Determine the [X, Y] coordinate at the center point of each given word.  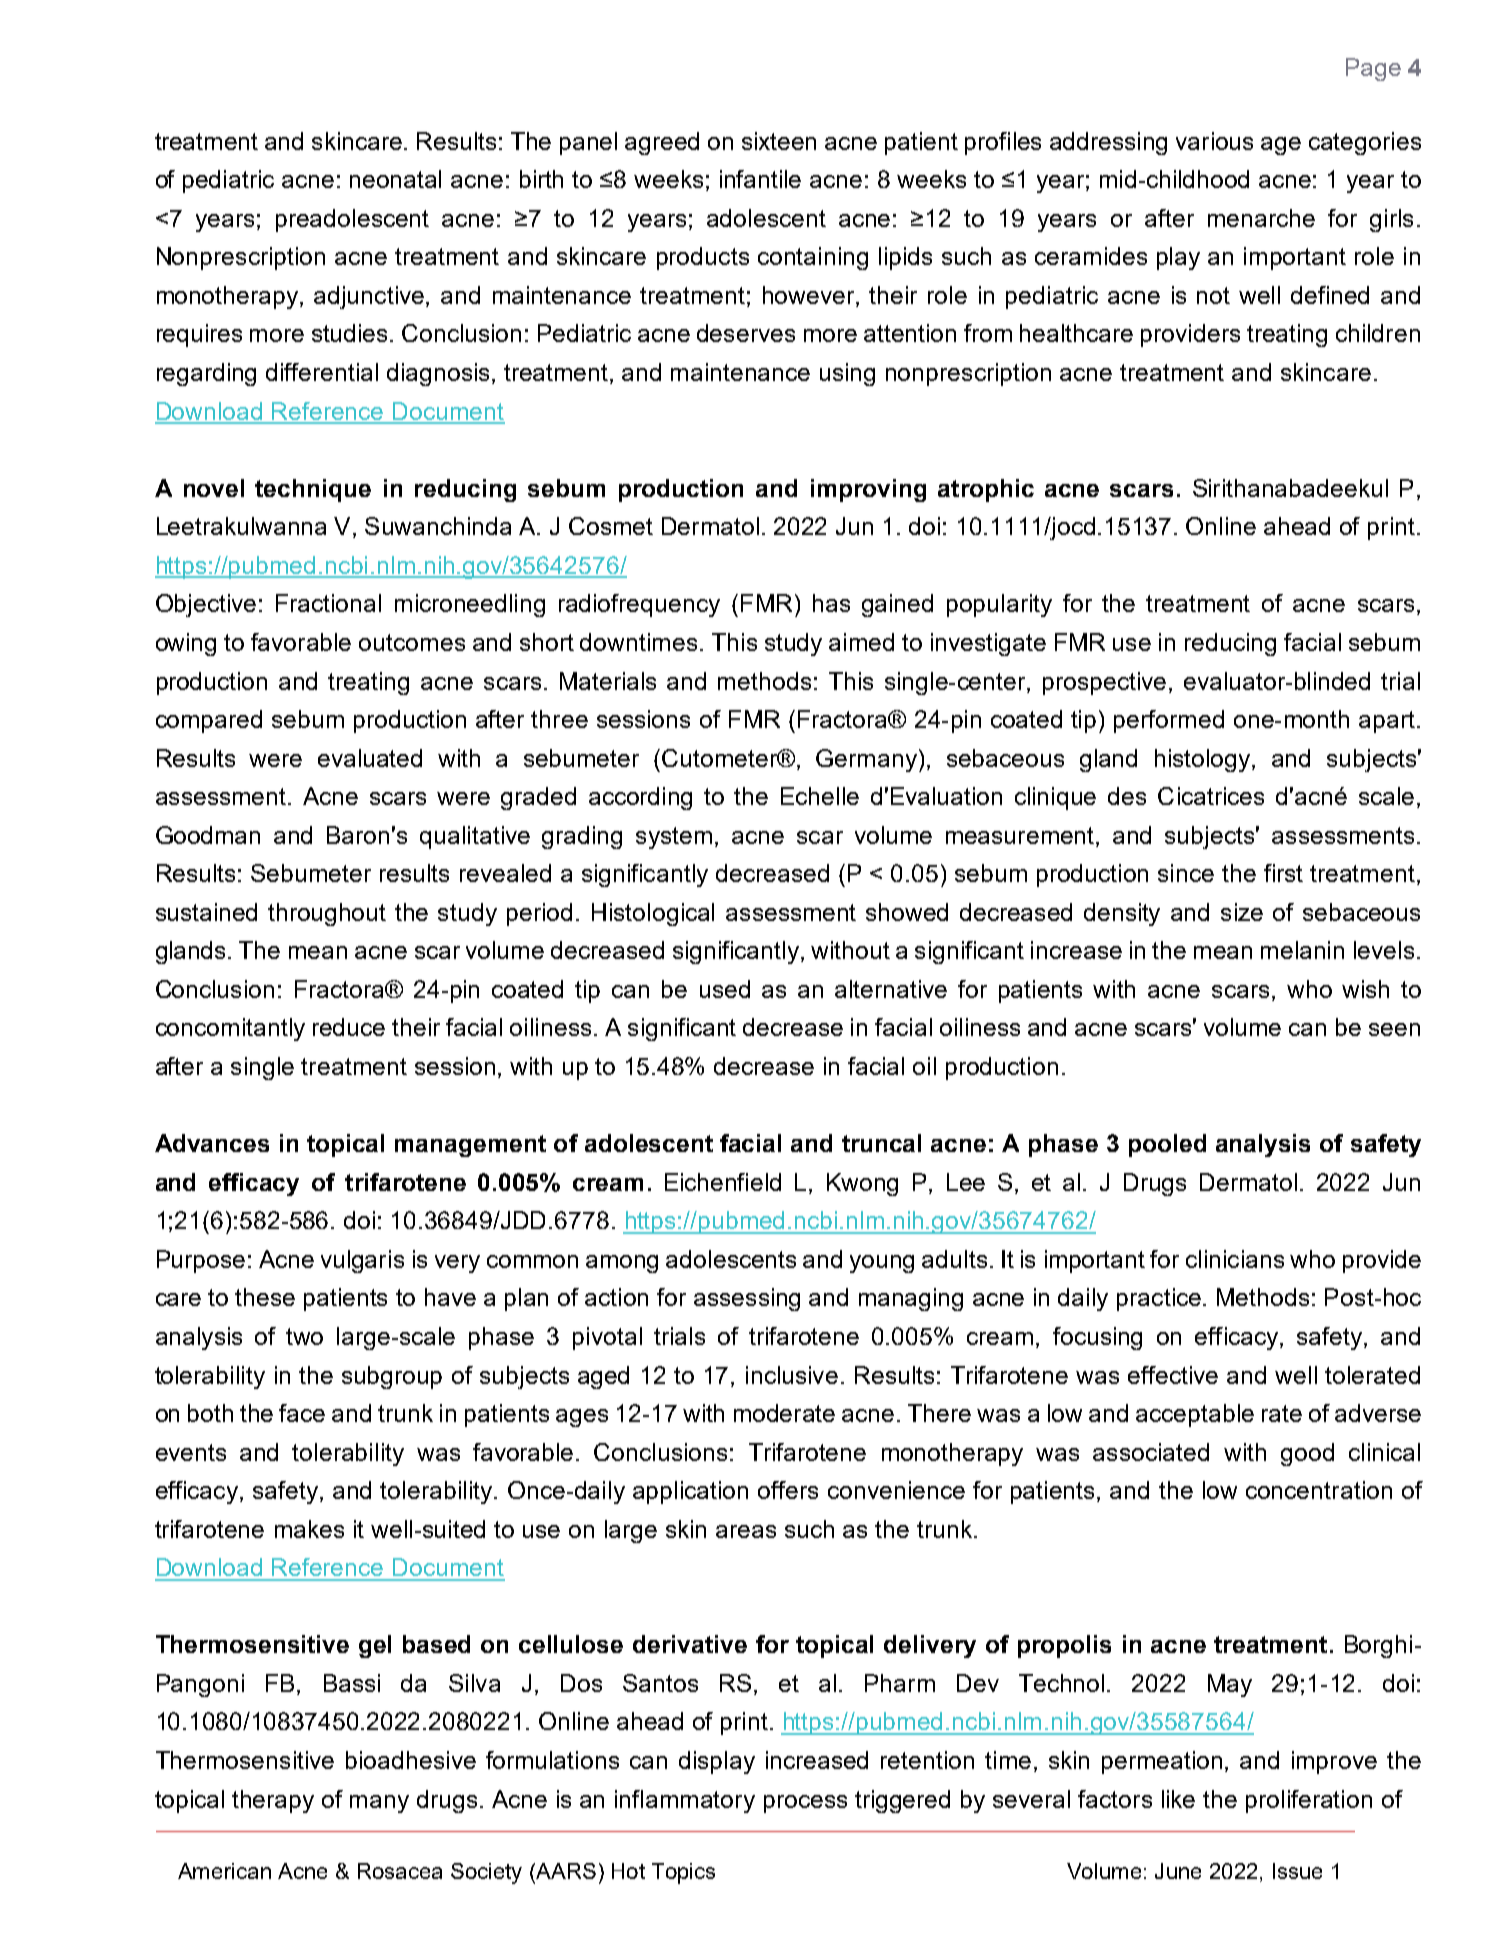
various [1214, 141]
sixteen [779, 141]
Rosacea [400, 1871]
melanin [1302, 950]
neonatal [395, 179]
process [805, 1804]
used [725, 989]
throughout [327, 914]
